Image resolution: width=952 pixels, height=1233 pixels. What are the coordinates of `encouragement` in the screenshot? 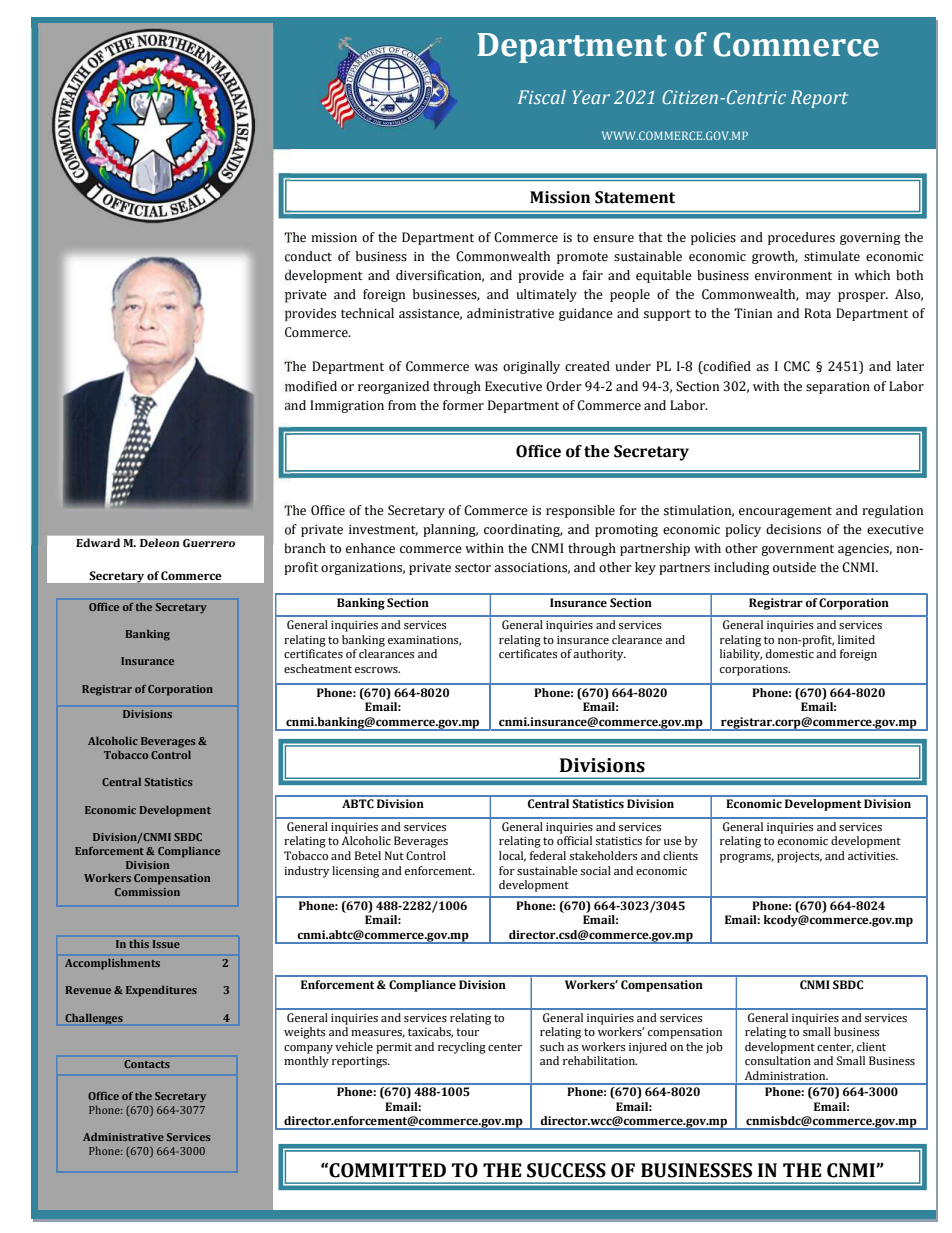 It's located at (785, 512).
